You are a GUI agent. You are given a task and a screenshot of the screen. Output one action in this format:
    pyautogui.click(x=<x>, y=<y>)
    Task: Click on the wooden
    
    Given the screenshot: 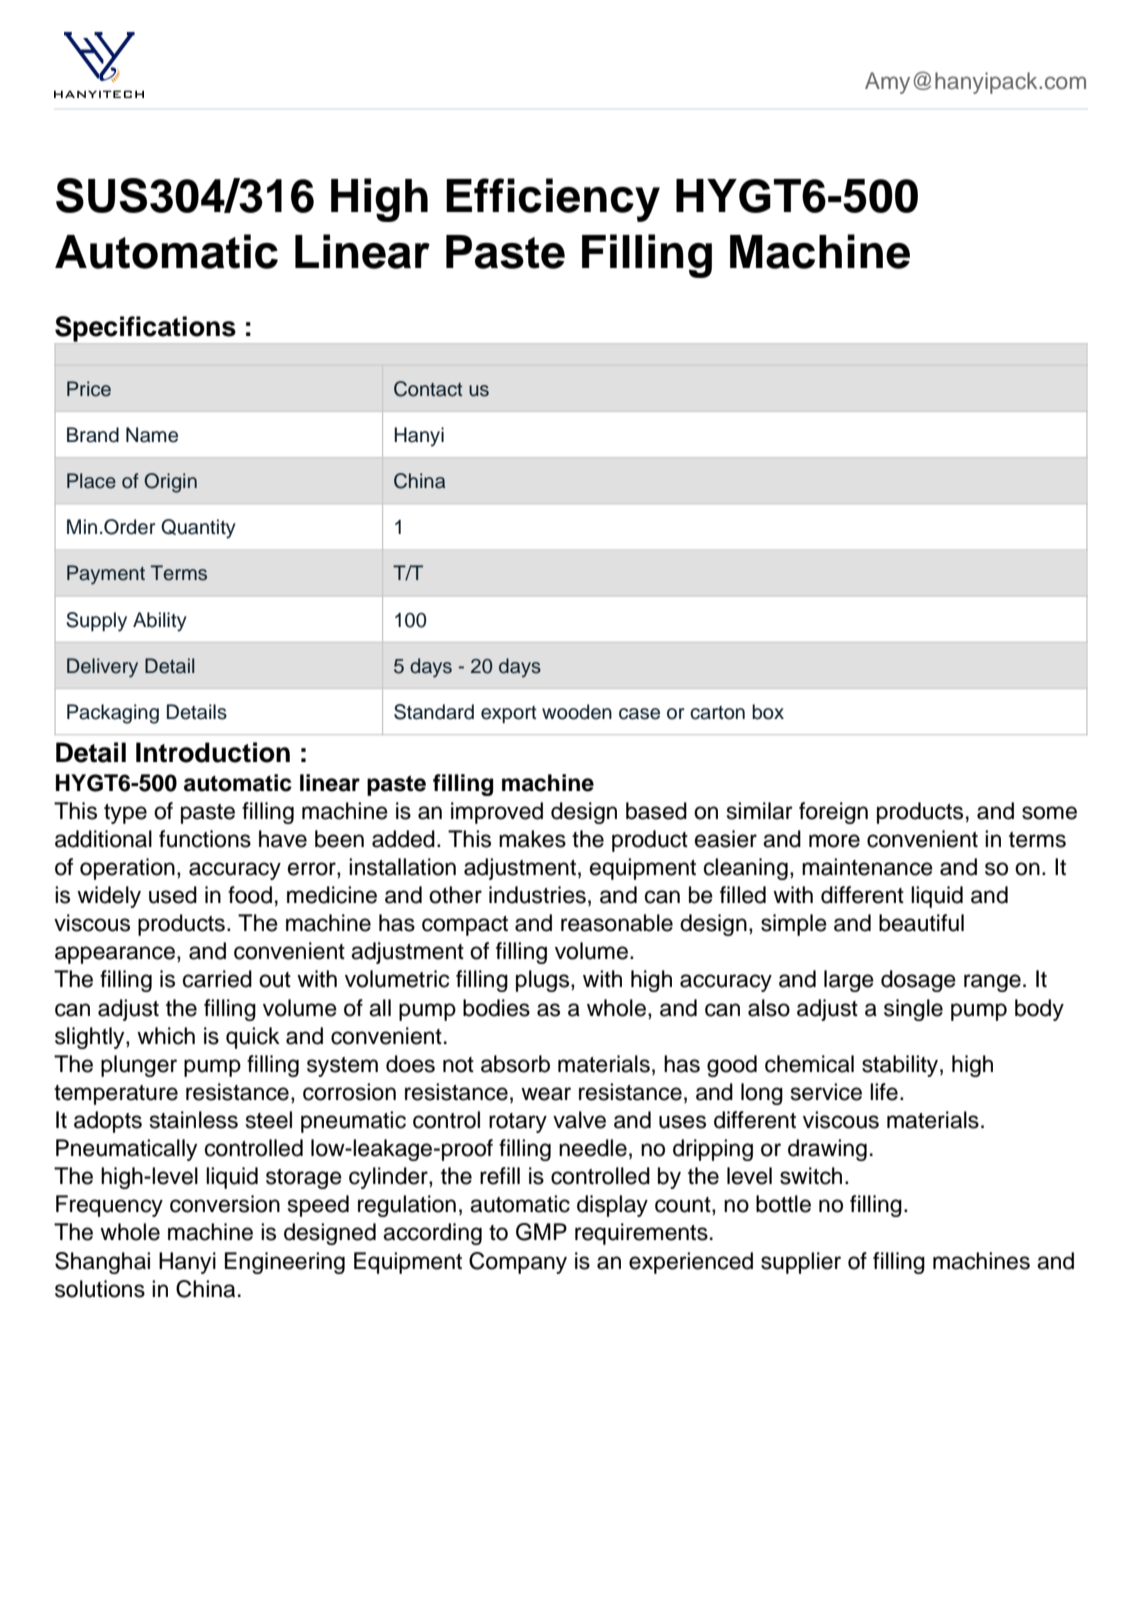 What is the action you would take?
    pyautogui.click(x=577, y=712)
